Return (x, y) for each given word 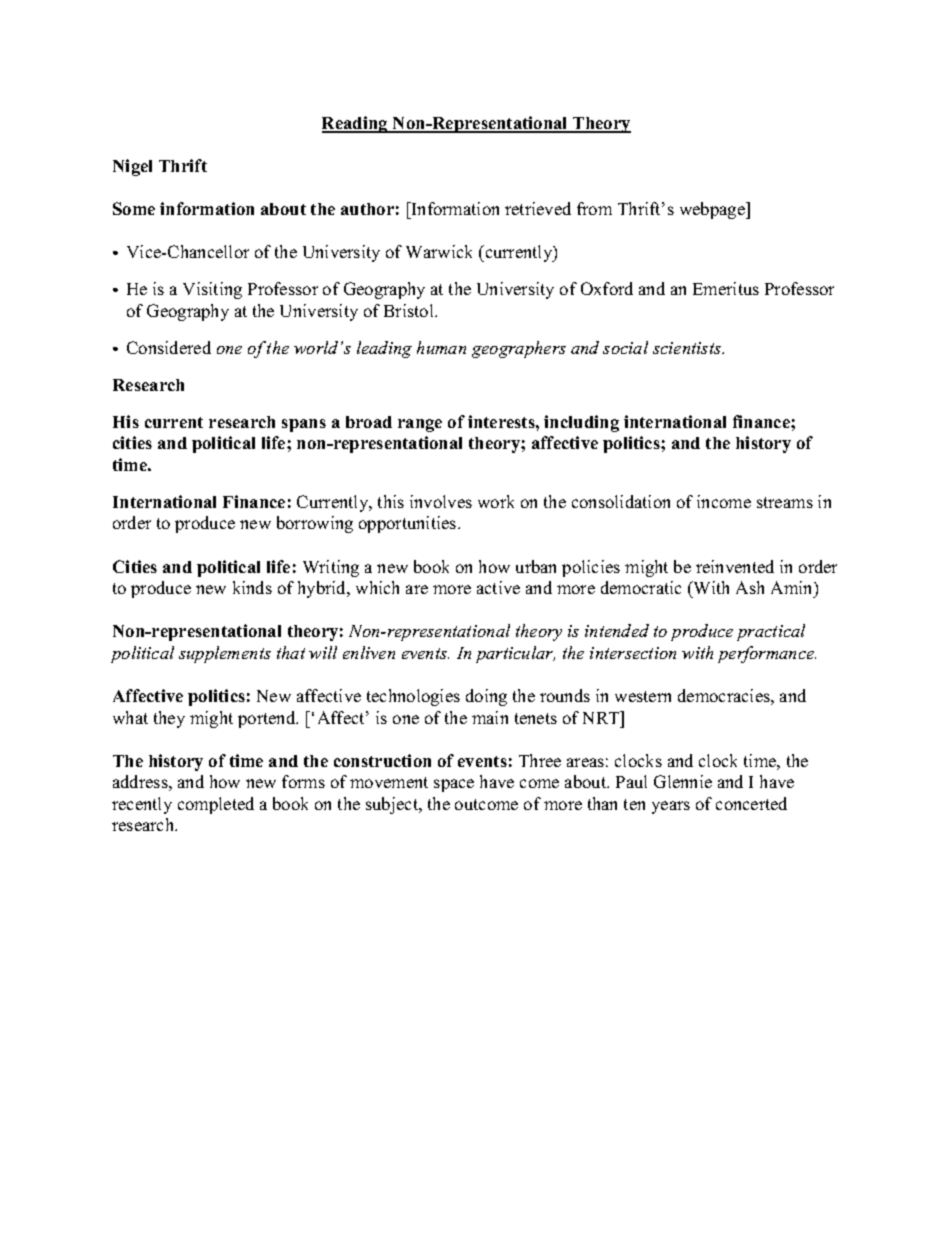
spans (304, 425)
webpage (713, 210)
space (454, 785)
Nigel (132, 167)
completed (216, 805)
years (671, 807)
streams (785, 502)
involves (441, 501)
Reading (356, 124)
